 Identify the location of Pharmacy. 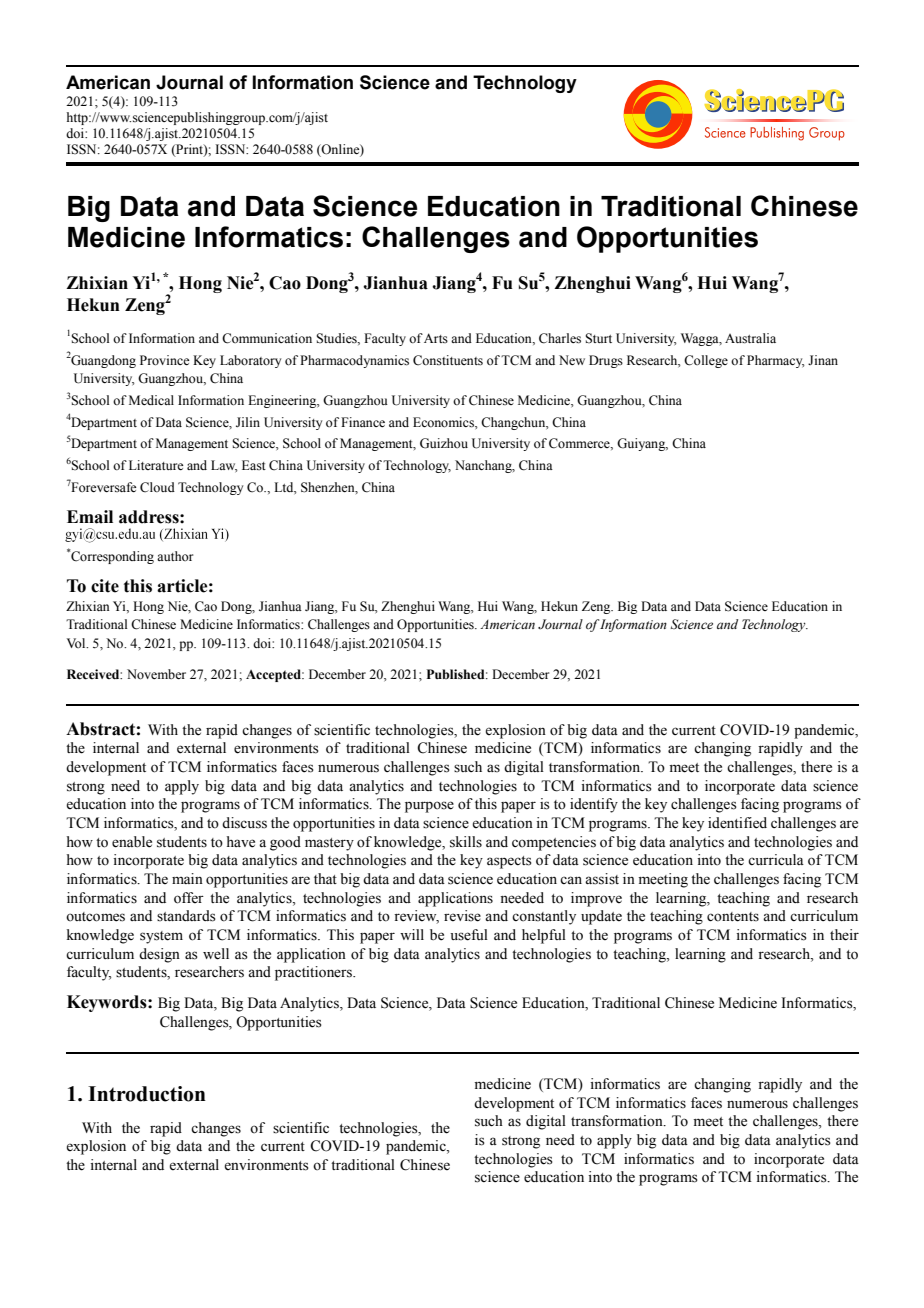
(776, 361).
